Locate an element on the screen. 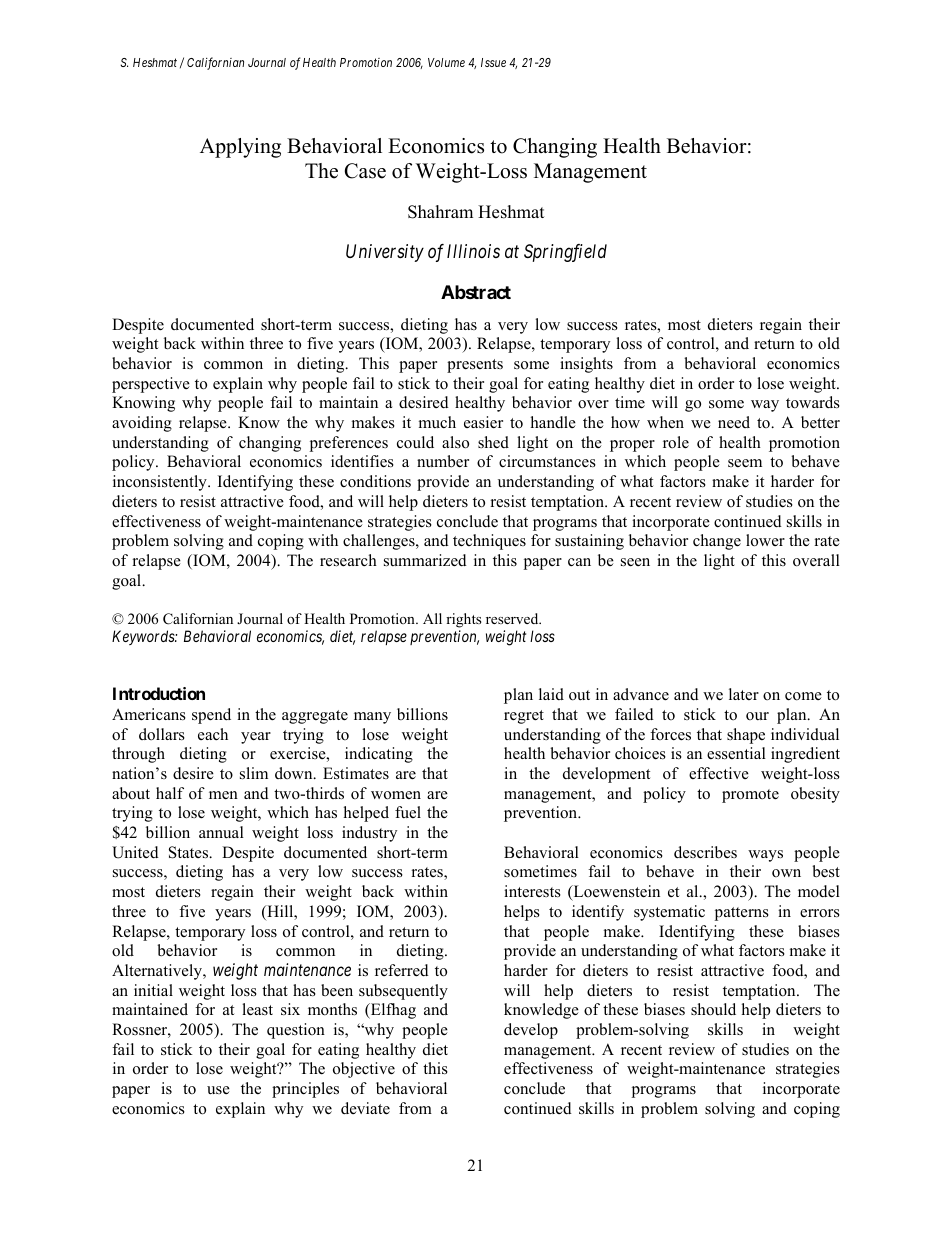 This screenshot has height=1233, width=952. Applying is located at coordinates (240, 148).
